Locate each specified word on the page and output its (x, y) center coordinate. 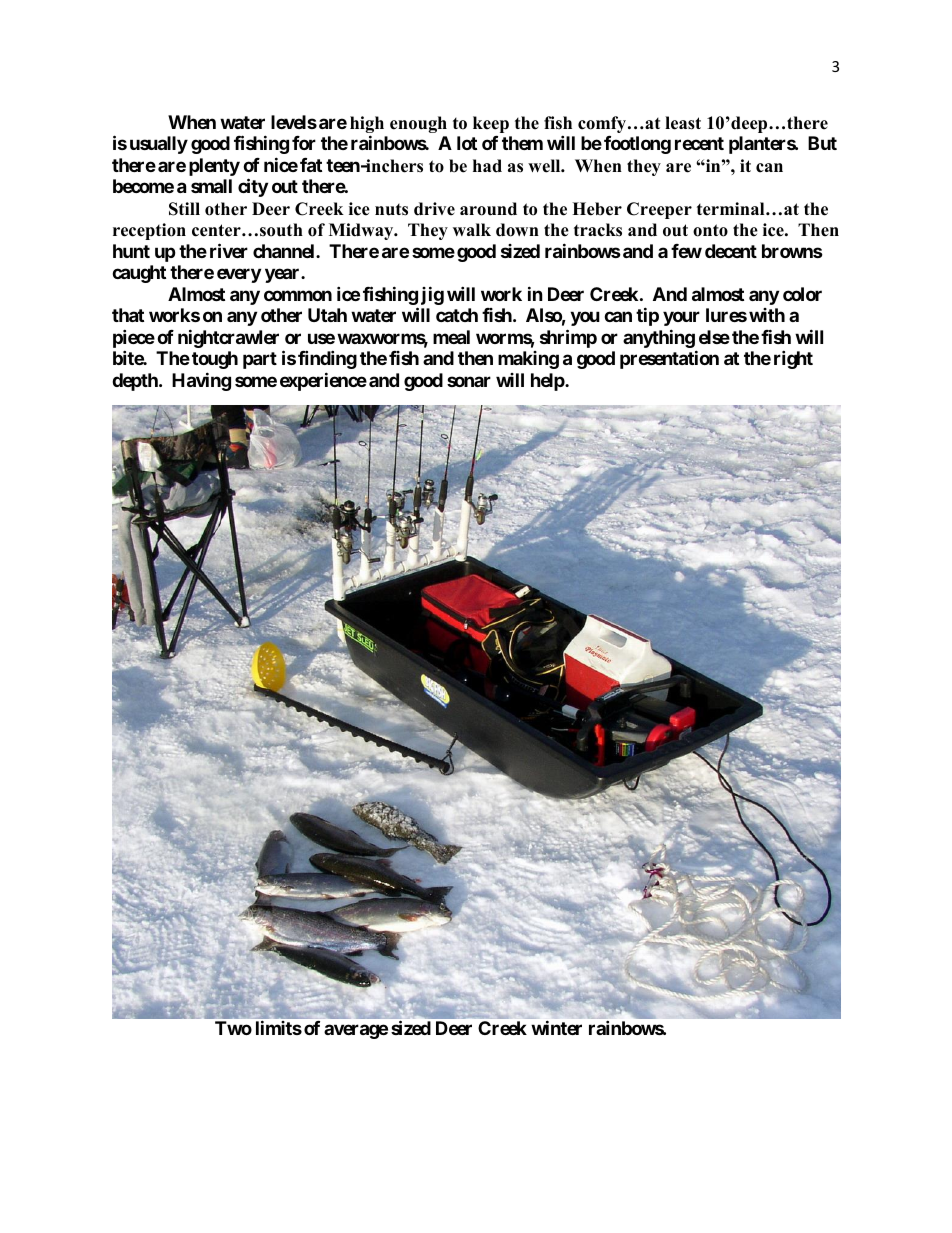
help (548, 382)
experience (323, 381)
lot (467, 143)
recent (699, 143)
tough (215, 360)
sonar (469, 381)
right (793, 359)
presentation (669, 359)
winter (556, 1027)
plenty (214, 167)
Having (201, 381)
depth (136, 382)
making (528, 360)
